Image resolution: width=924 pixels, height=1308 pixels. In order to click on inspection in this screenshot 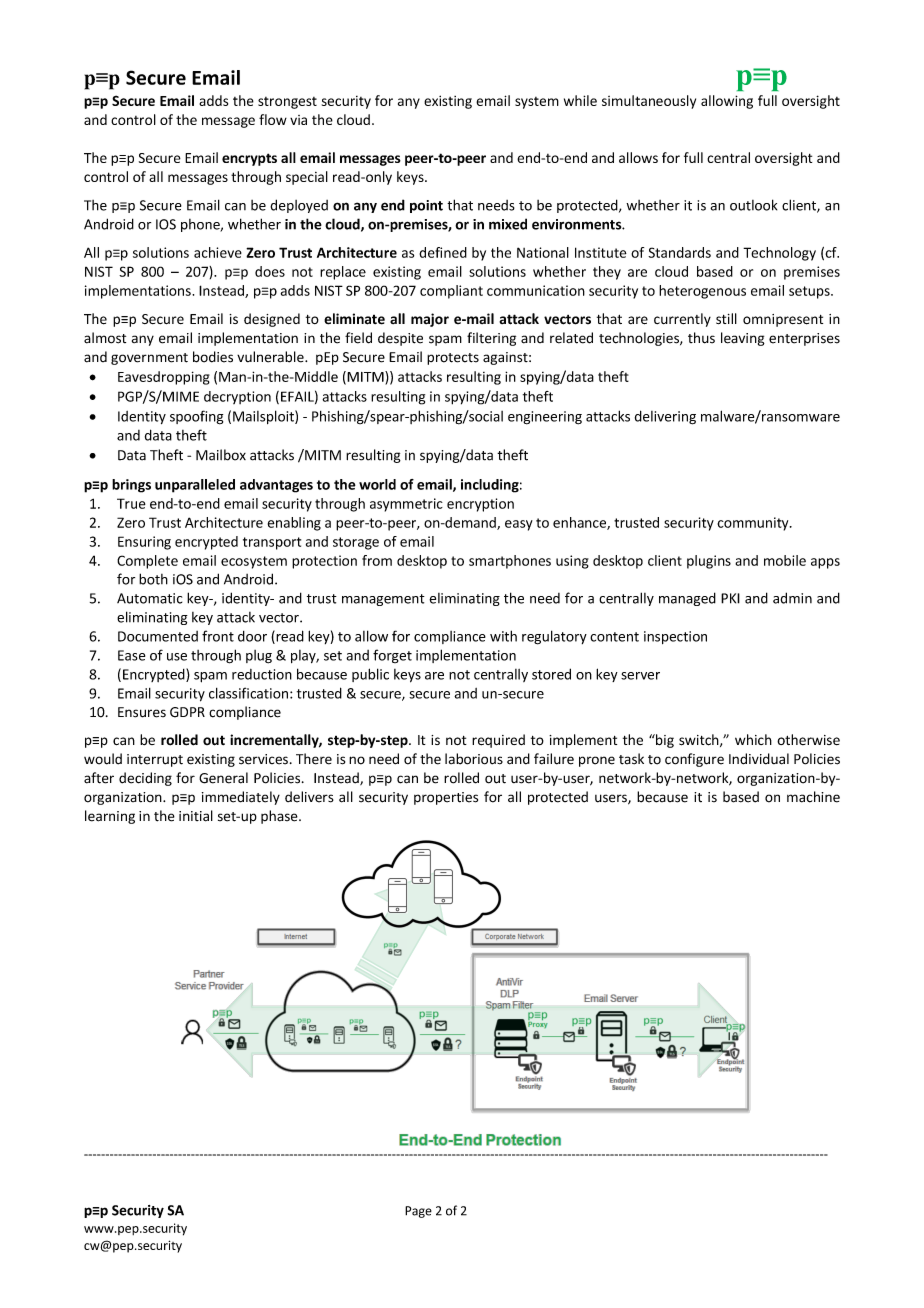, I will do `click(675, 637)`.
